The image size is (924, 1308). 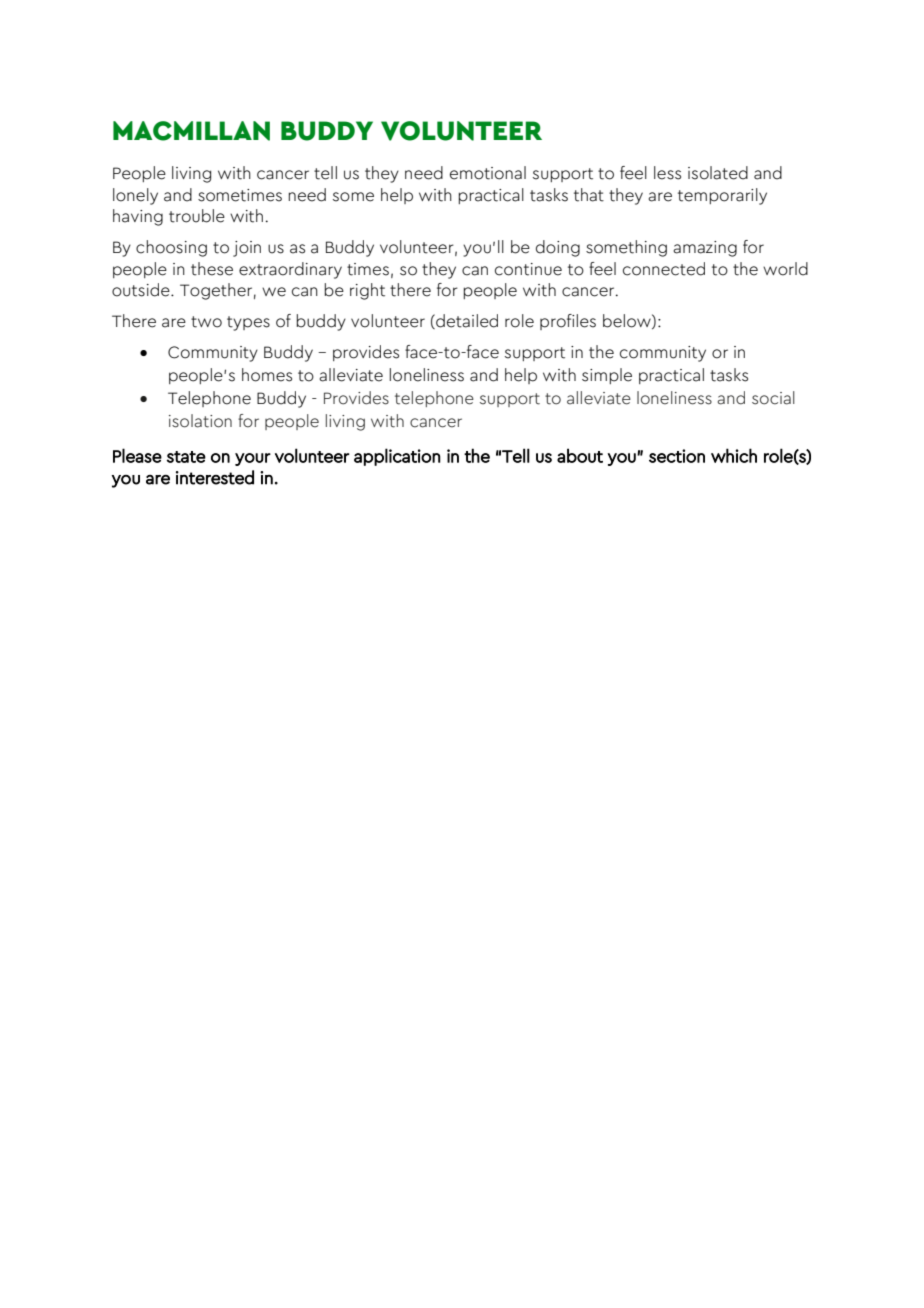 I want to click on simple, so click(x=607, y=376).
